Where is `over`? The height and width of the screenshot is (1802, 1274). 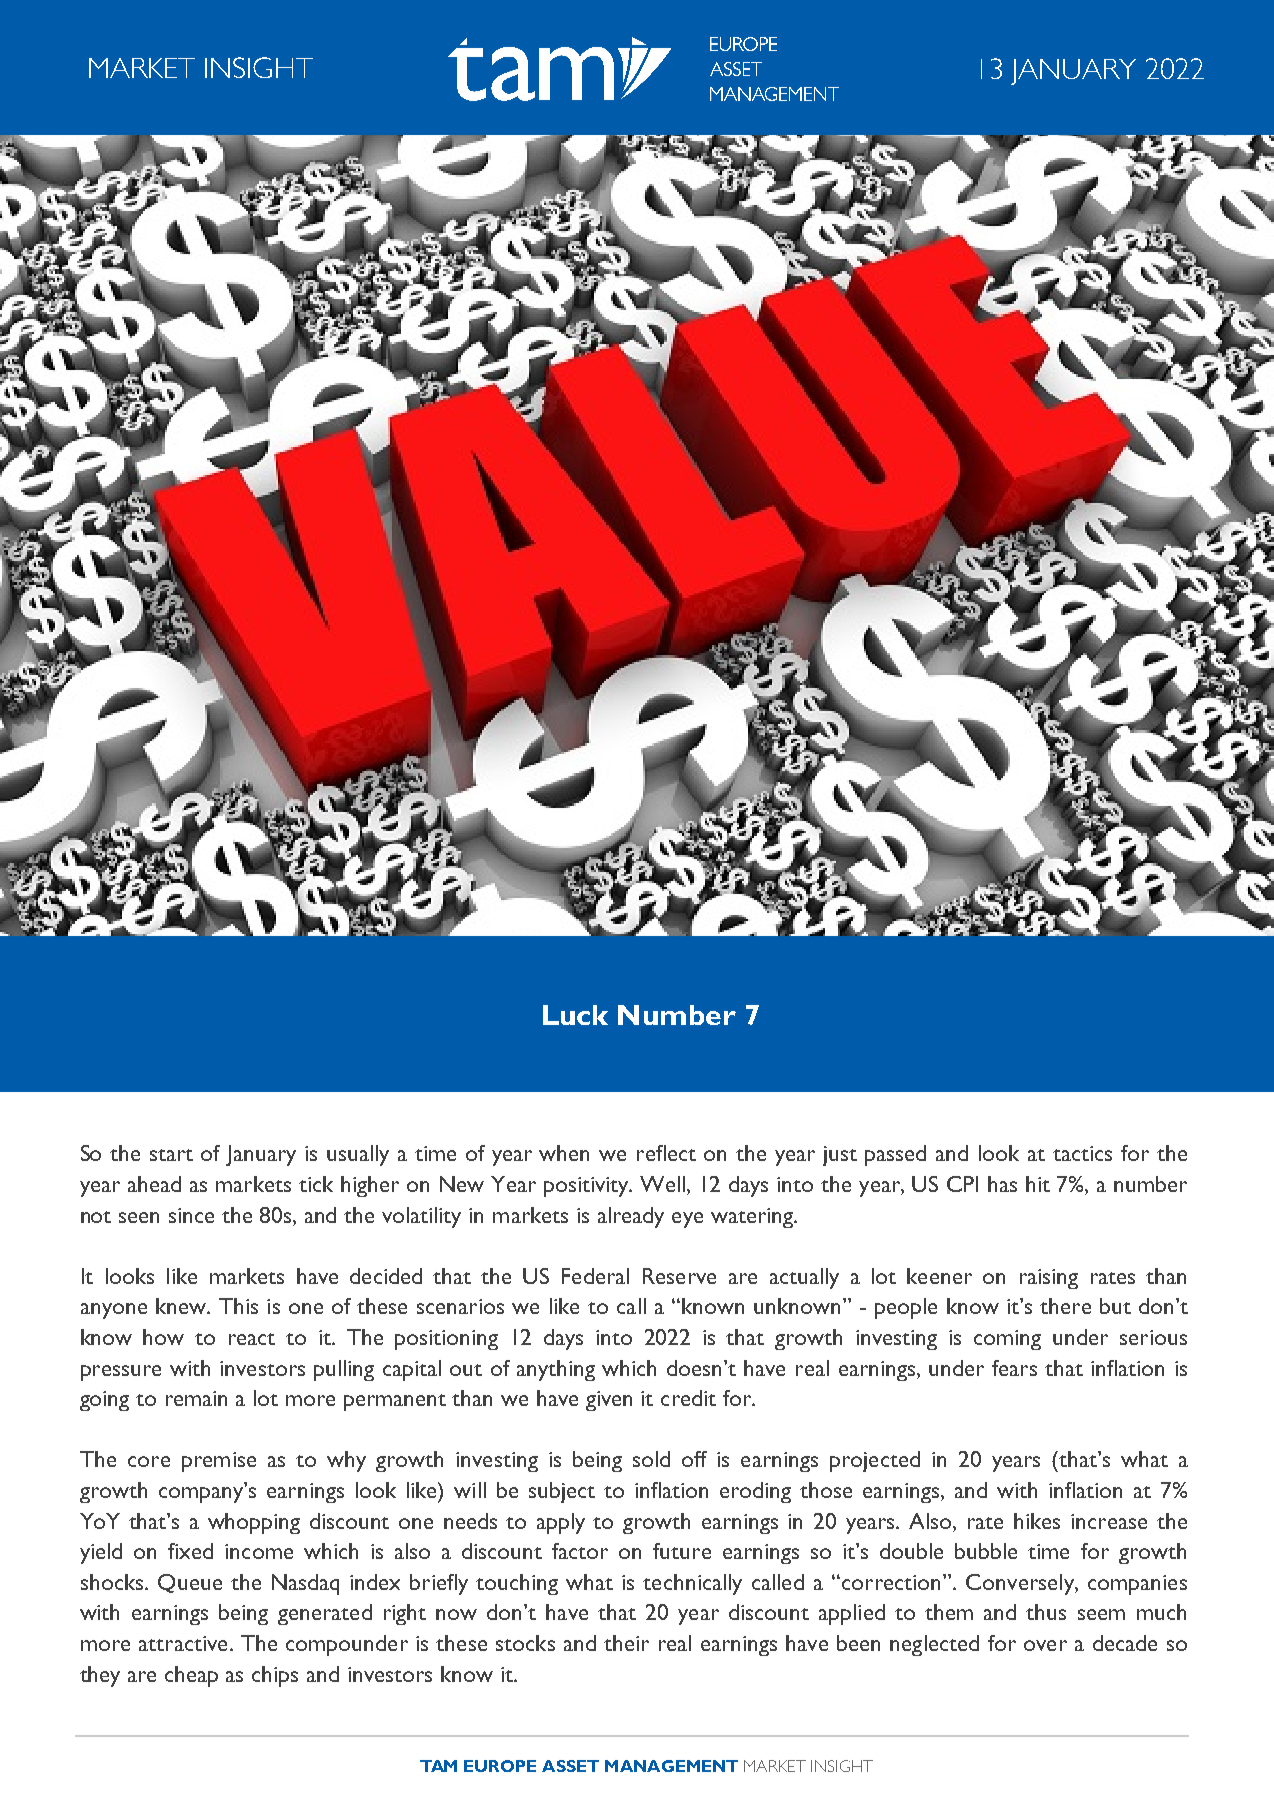
over is located at coordinates (1045, 1645).
